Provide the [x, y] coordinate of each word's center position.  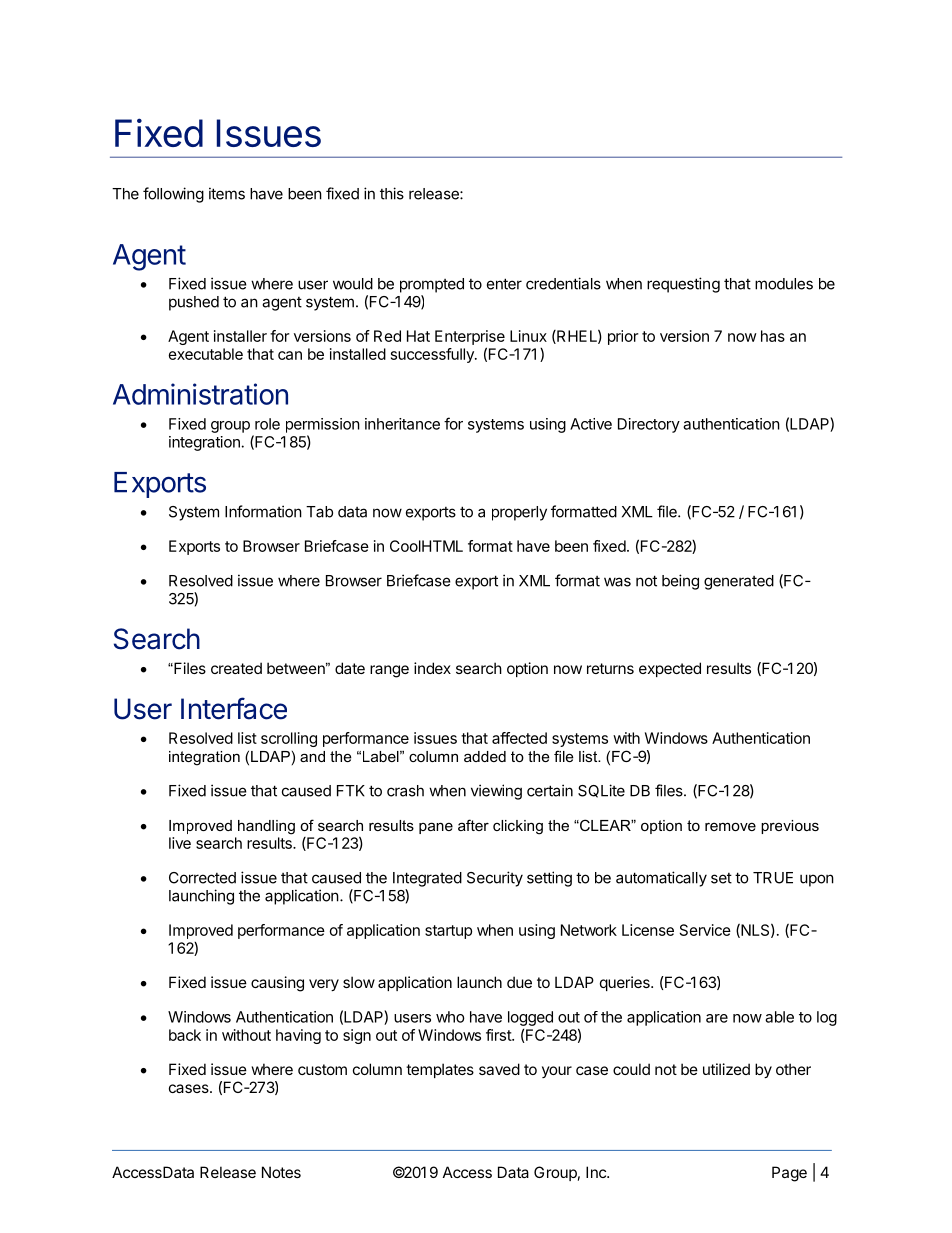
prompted [432, 285]
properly [519, 513]
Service [705, 930]
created [236, 668]
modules [784, 284]
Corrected [202, 878]
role [267, 424]
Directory [649, 425]
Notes [281, 1172]
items [227, 193]
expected [670, 669]
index [432, 668]
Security [495, 879]
